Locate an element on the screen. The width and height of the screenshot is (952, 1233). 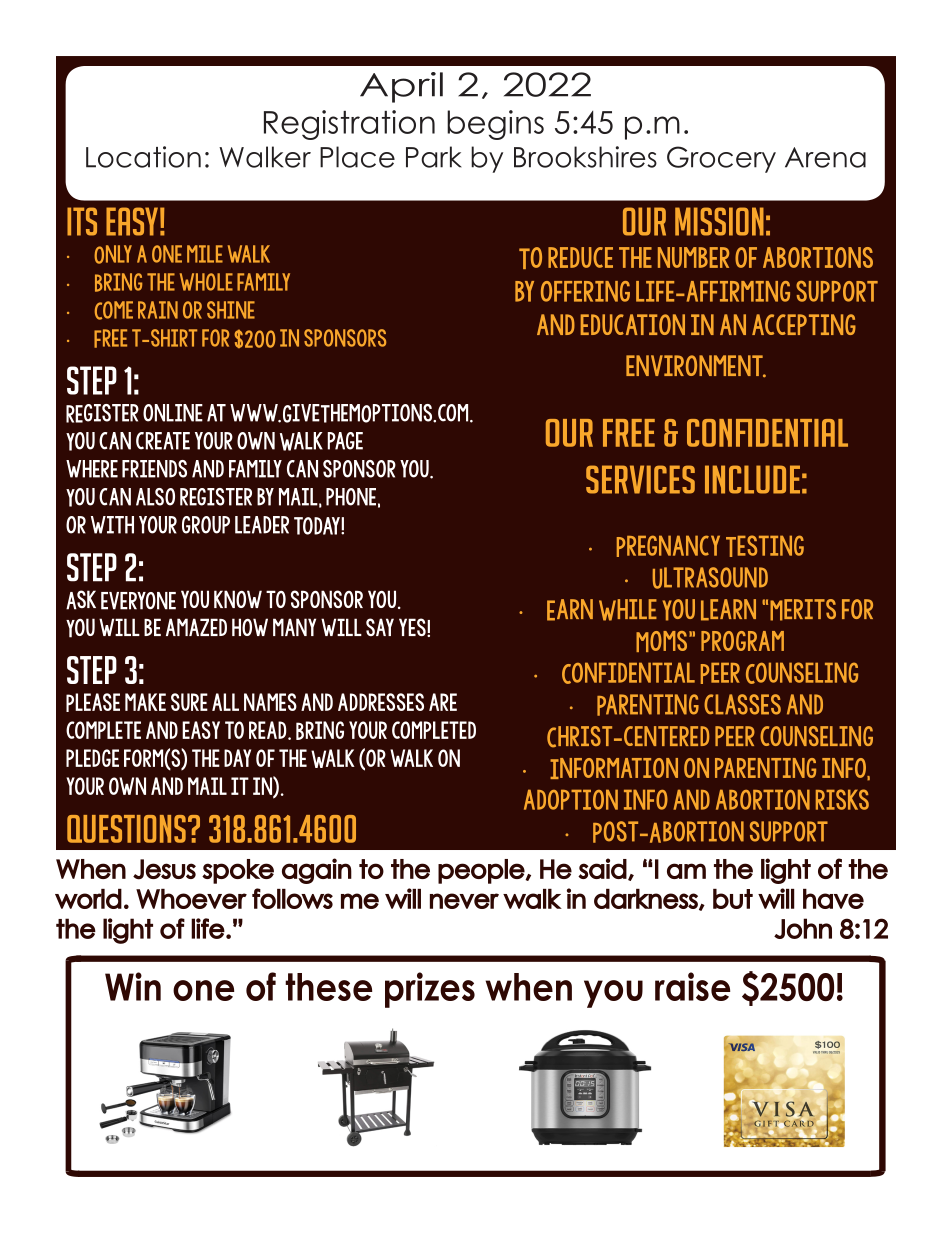
Win is located at coordinates (133, 986).
